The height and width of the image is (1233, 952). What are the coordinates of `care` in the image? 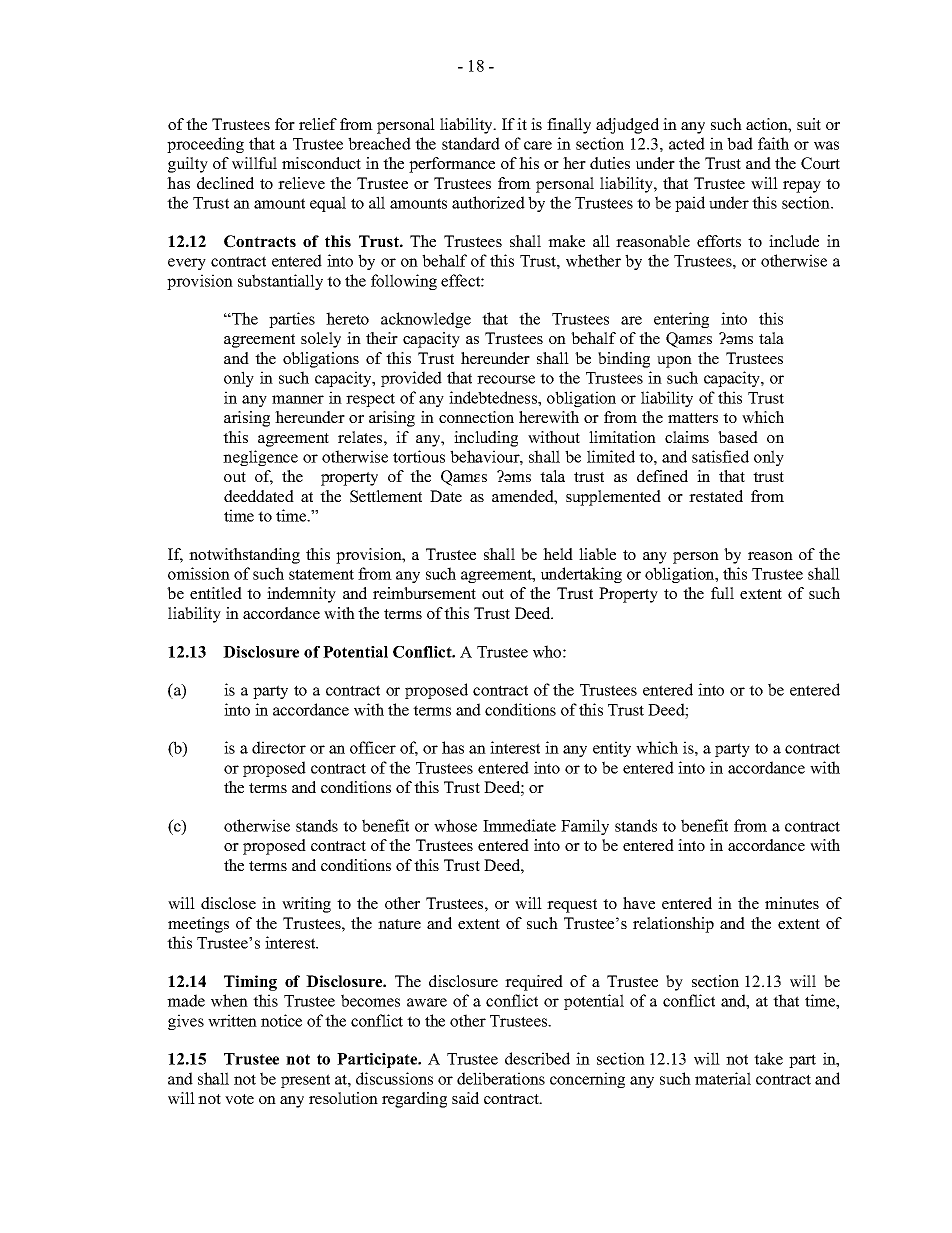 It's located at (538, 145).
